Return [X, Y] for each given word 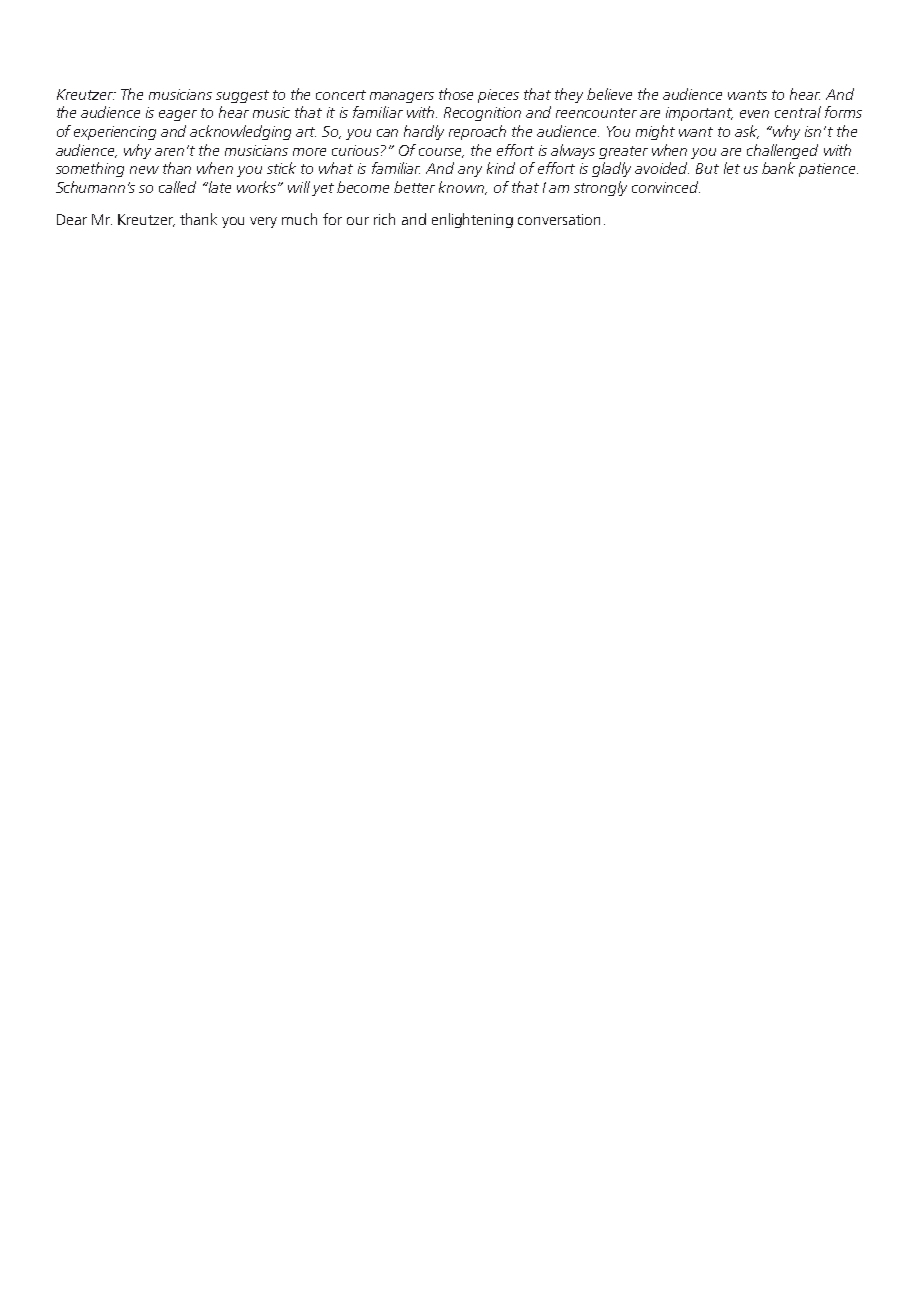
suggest [242, 96]
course [441, 153]
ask [747, 132]
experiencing [115, 133]
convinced [666, 187]
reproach [477, 132]
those [456, 94]
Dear [72, 219]
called [177, 187]
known [462, 188]
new [144, 170]
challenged [782, 151]
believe [609, 94]
